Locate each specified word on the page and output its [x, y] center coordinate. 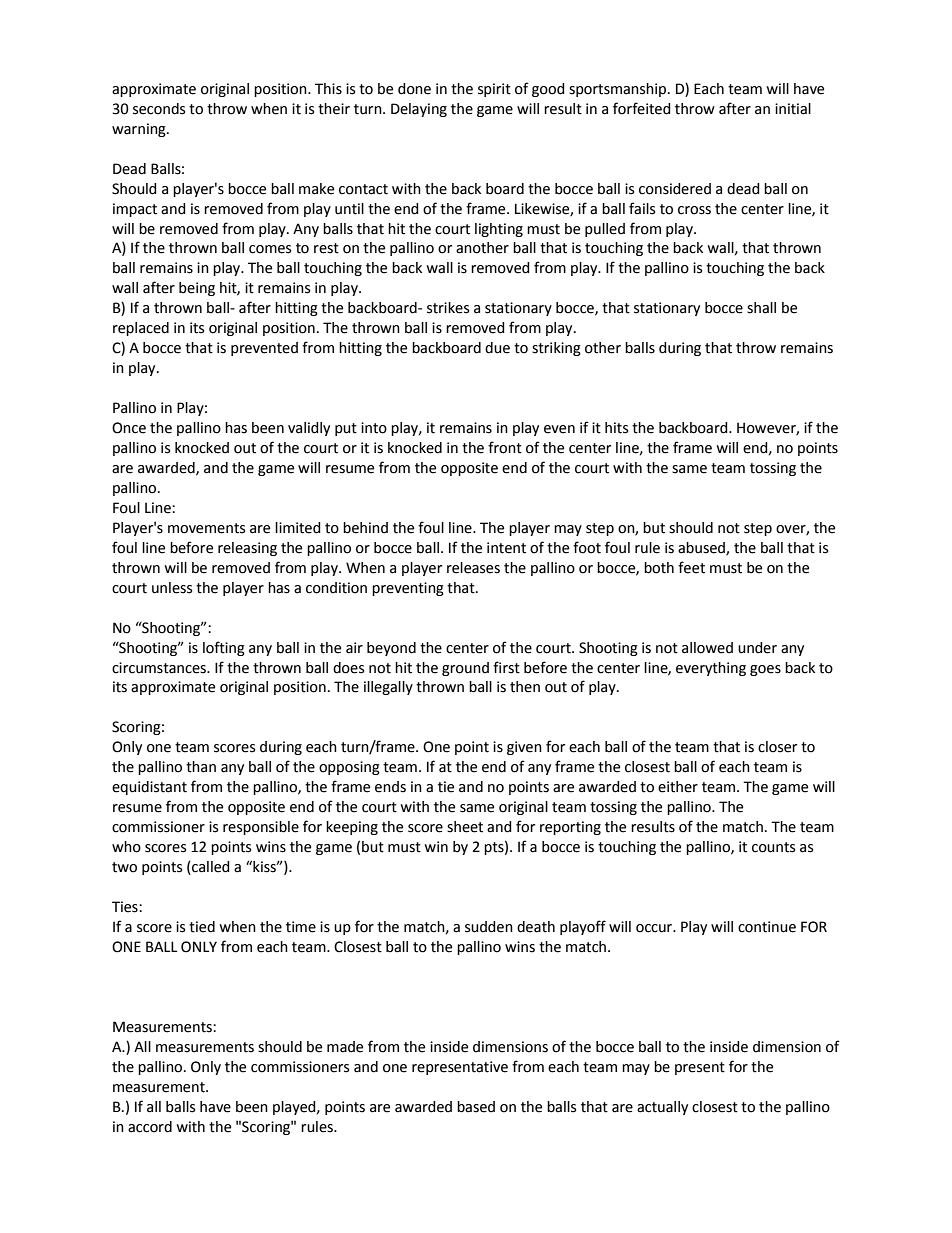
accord [150, 1127]
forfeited [642, 108]
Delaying [419, 110]
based [476, 1107]
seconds [159, 109]
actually [662, 1108]
